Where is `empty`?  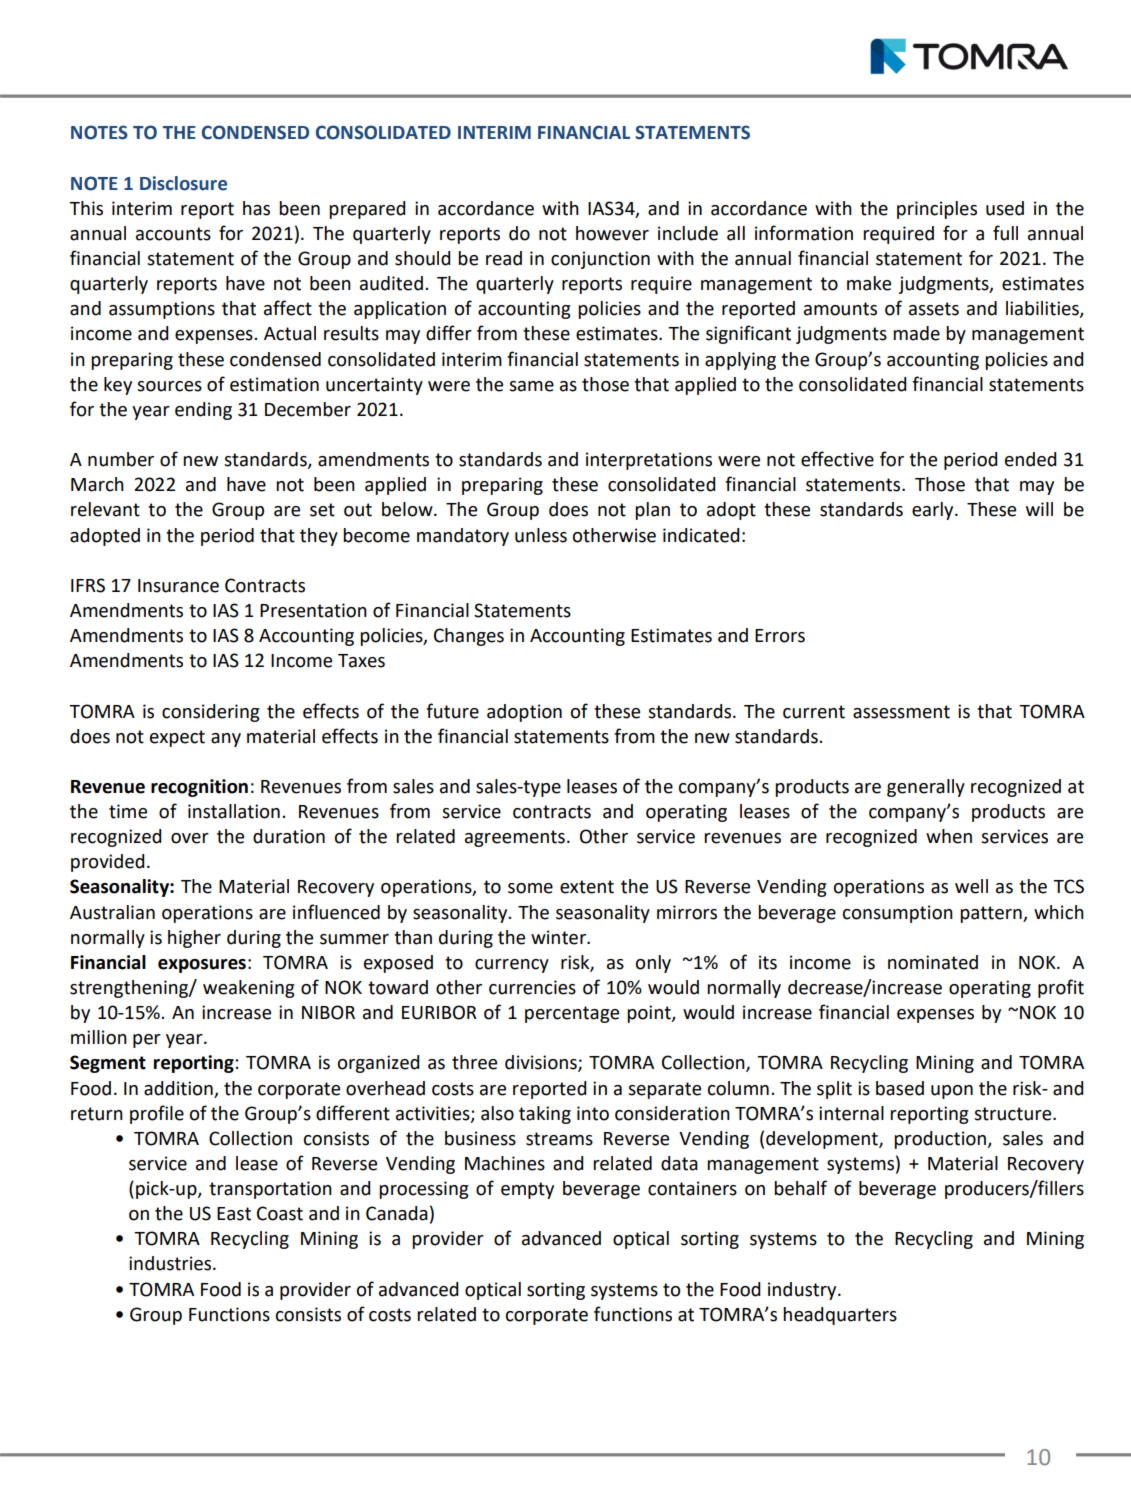 empty is located at coordinates (527, 1190).
